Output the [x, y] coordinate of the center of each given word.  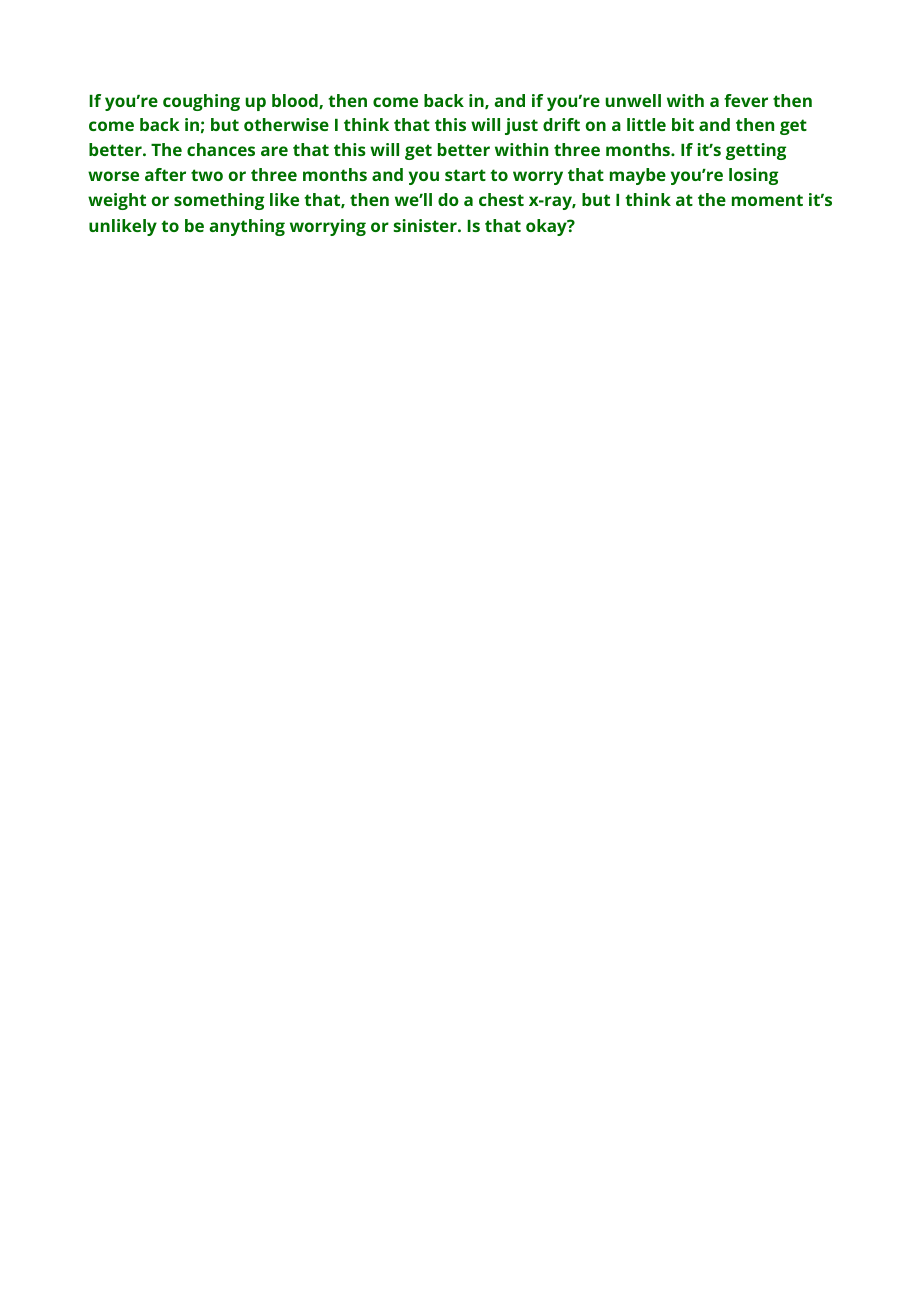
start [465, 175]
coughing [201, 102]
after [165, 174]
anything [247, 227]
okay [547, 227]
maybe [638, 176]
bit [683, 124]
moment [767, 200]
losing [753, 176]
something [219, 201]
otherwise [286, 124]
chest [501, 199]
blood [296, 101]
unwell [633, 100]
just [521, 126]
